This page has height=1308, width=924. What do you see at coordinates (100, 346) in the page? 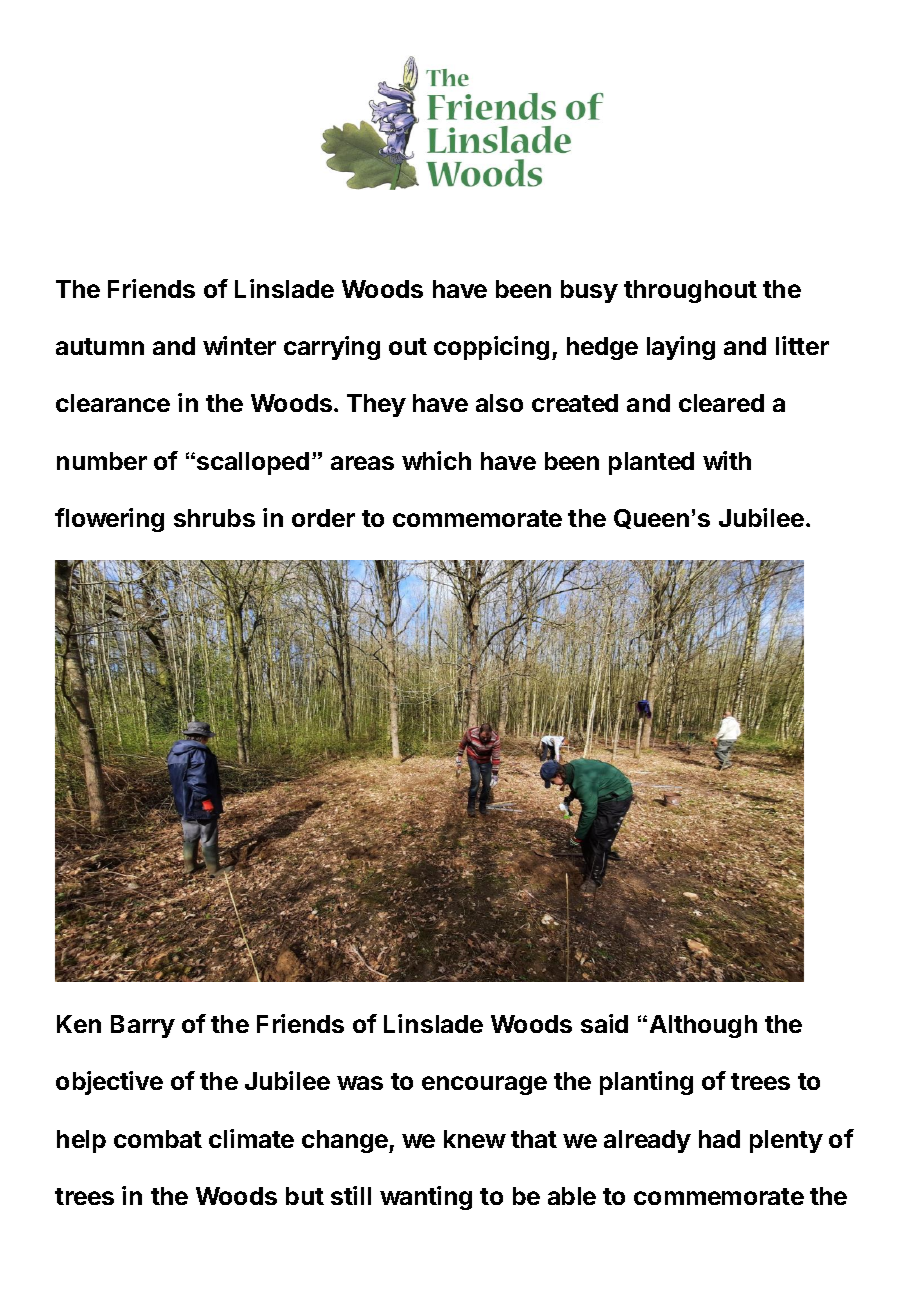
I see `autumn` at bounding box center [100, 346].
